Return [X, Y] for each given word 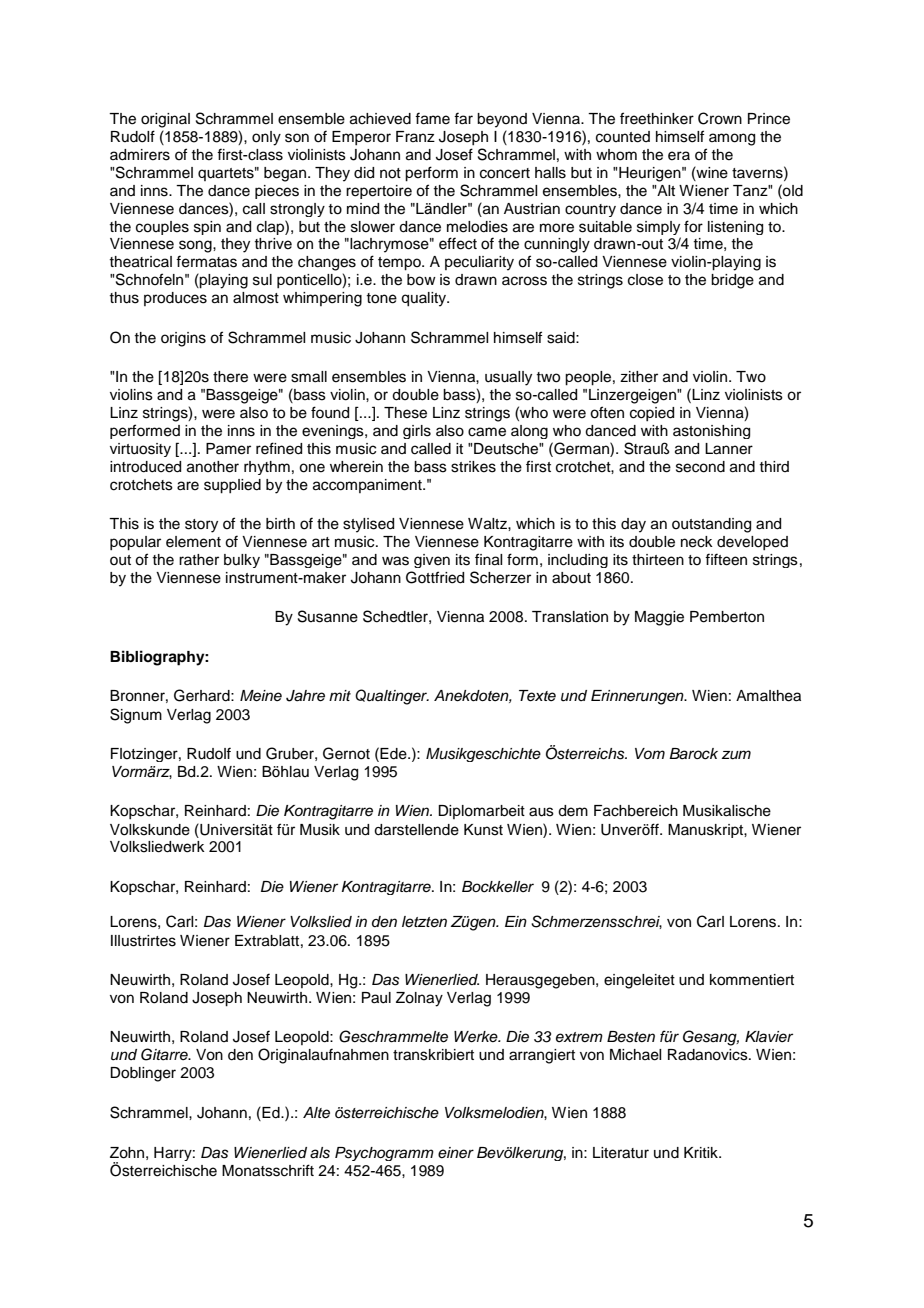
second [700, 467]
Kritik [702, 1152]
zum [736, 755]
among [732, 139]
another [213, 467]
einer [456, 1153]
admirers [140, 155]
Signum [136, 716]
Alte [316, 1113]
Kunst [483, 830]
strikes [473, 467]
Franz [415, 136]
